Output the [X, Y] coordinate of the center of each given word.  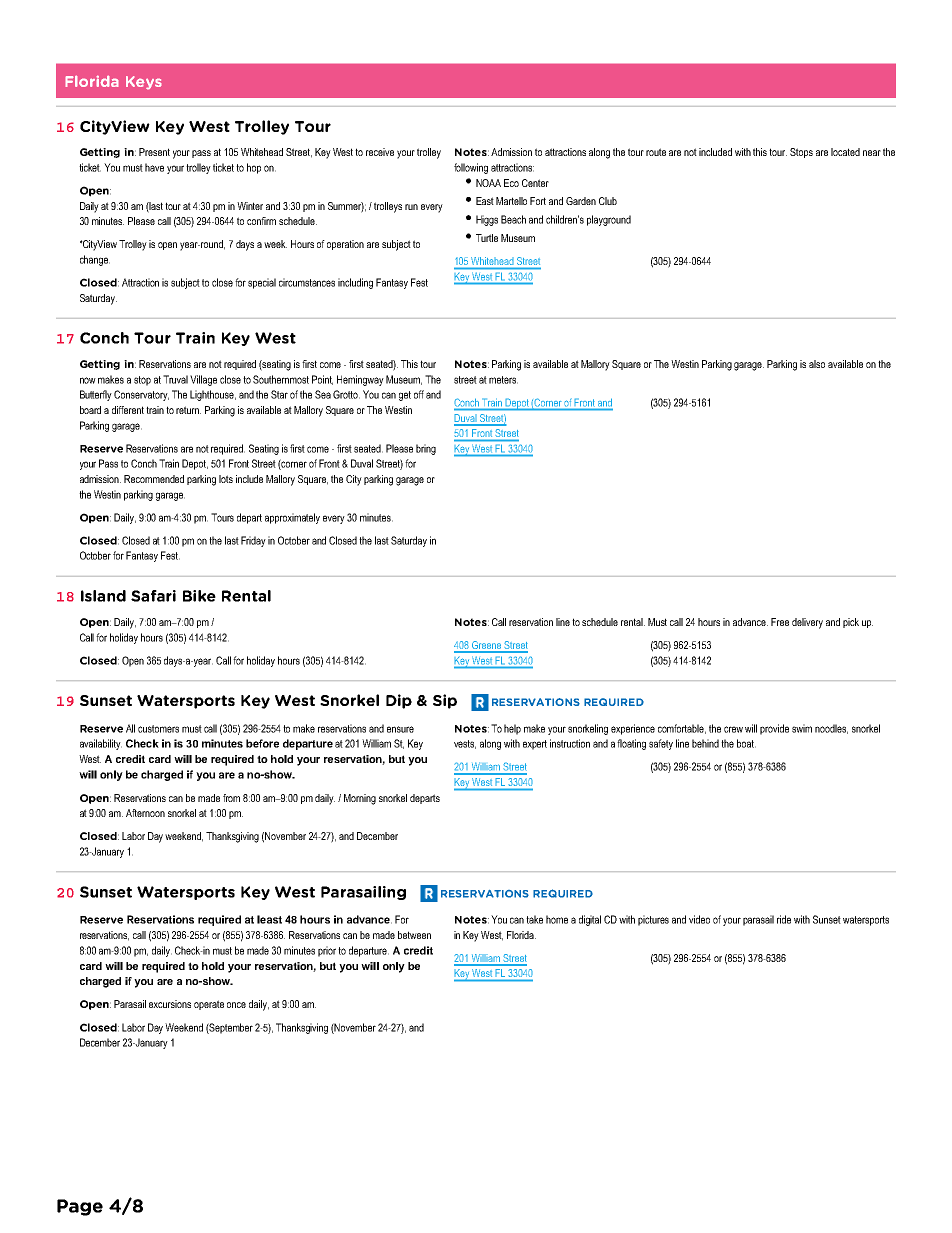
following [471, 168]
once [236, 1005]
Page [80, 1207]
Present [154, 152]
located [845, 152]
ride [784, 919]
